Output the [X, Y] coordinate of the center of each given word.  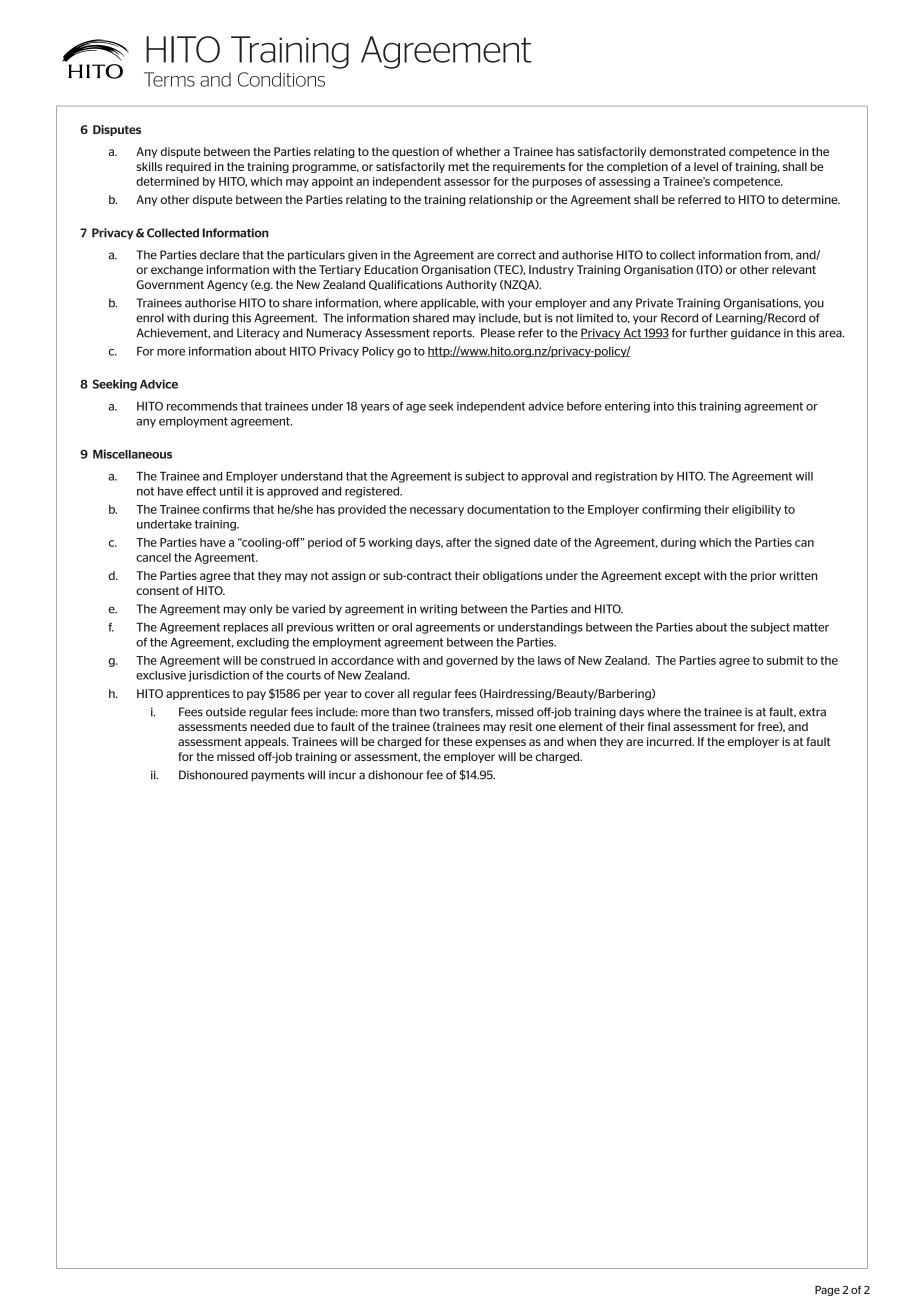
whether [478, 151]
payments [278, 776]
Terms [169, 79]
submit [785, 660]
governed [472, 661]
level [706, 166]
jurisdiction [219, 676]
